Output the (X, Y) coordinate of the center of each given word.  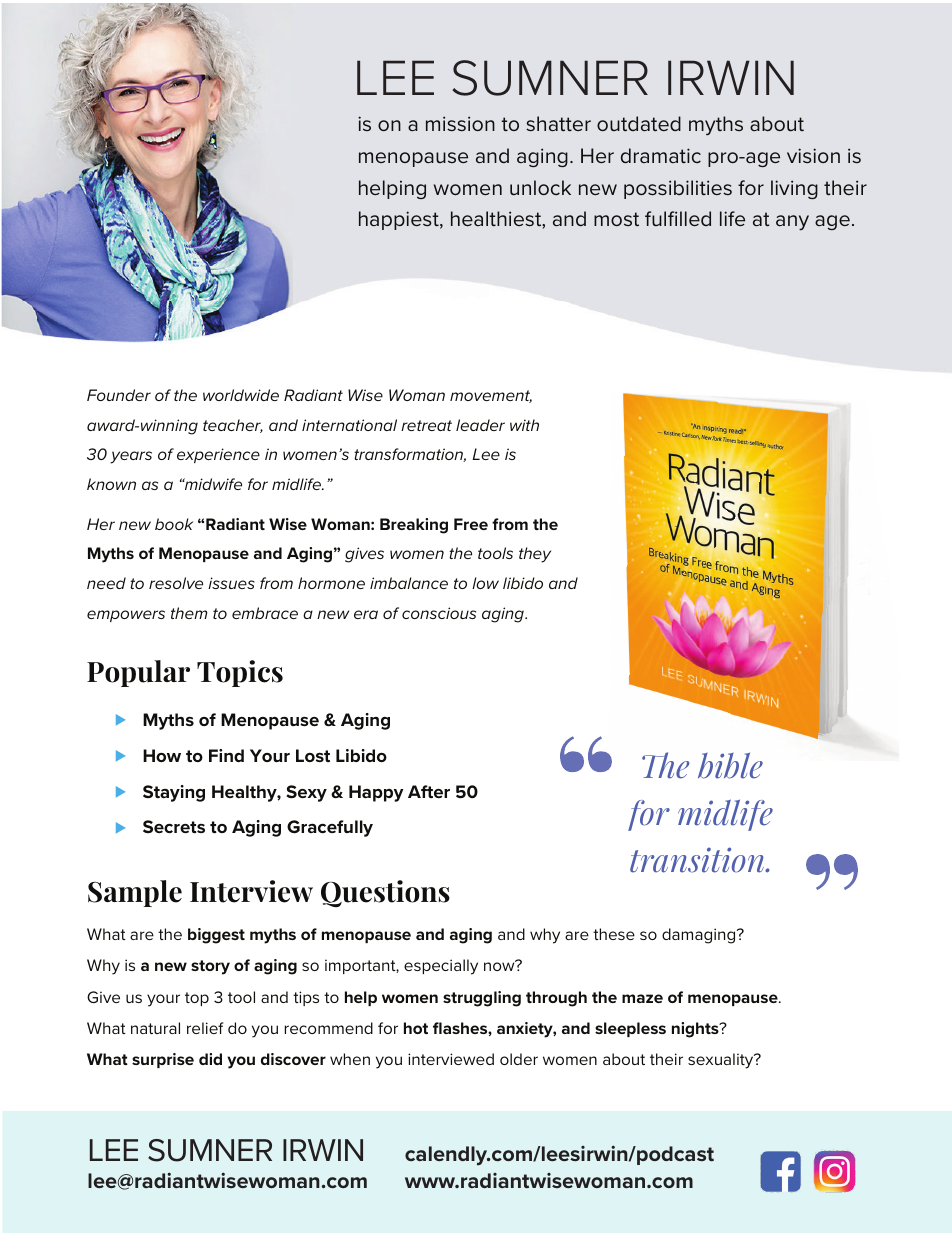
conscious (439, 613)
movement (491, 396)
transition (698, 860)
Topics (240, 673)
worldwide (241, 395)
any (792, 222)
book (174, 524)
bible (730, 765)
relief (205, 1028)
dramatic (661, 156)
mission (460, 123)
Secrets (174, 826)
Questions (385, 894)
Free (471, 524)
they (535, 555)
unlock (540, 188)
